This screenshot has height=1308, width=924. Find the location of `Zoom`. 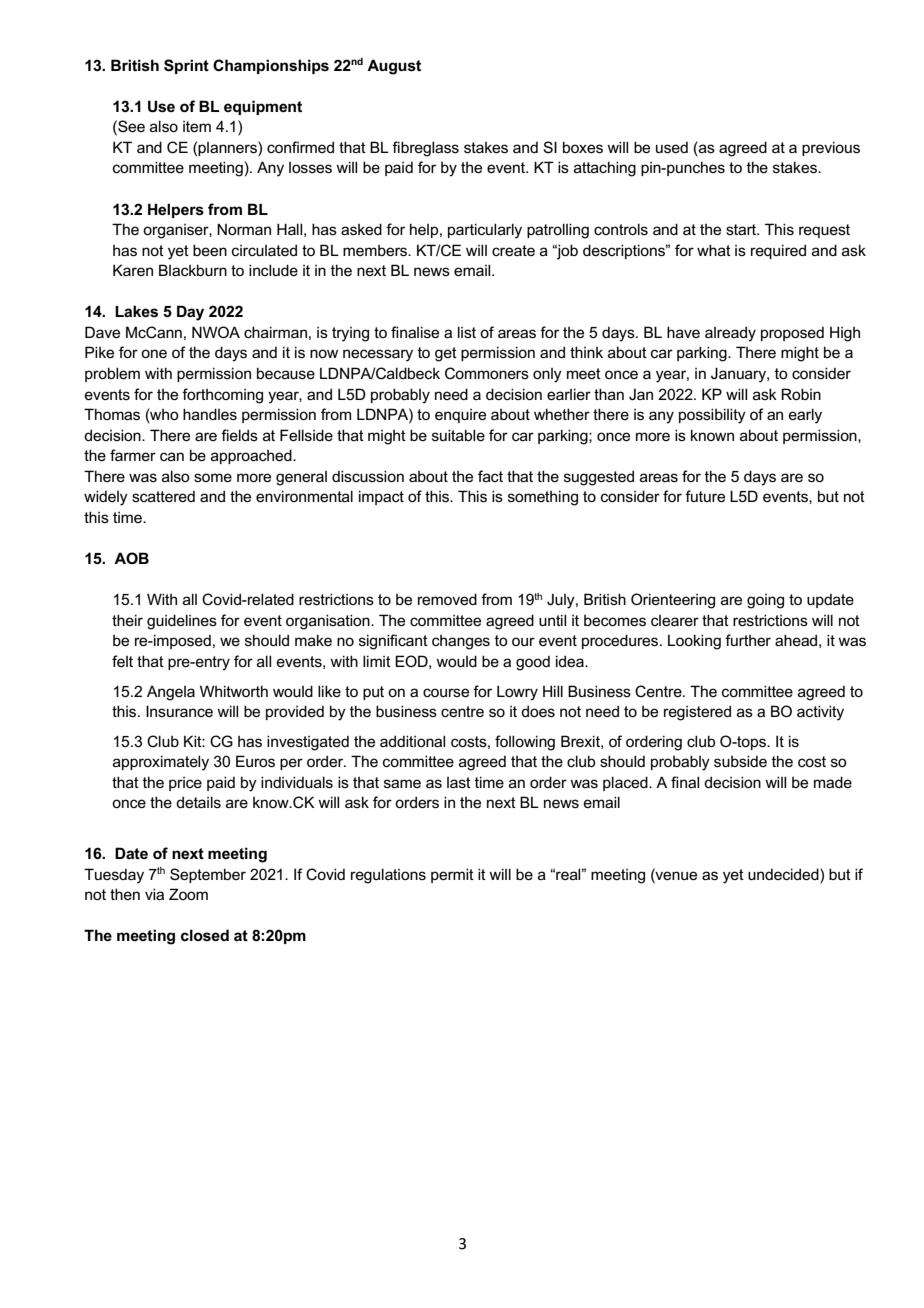

Zoom is located at coordinates (188, 894).
